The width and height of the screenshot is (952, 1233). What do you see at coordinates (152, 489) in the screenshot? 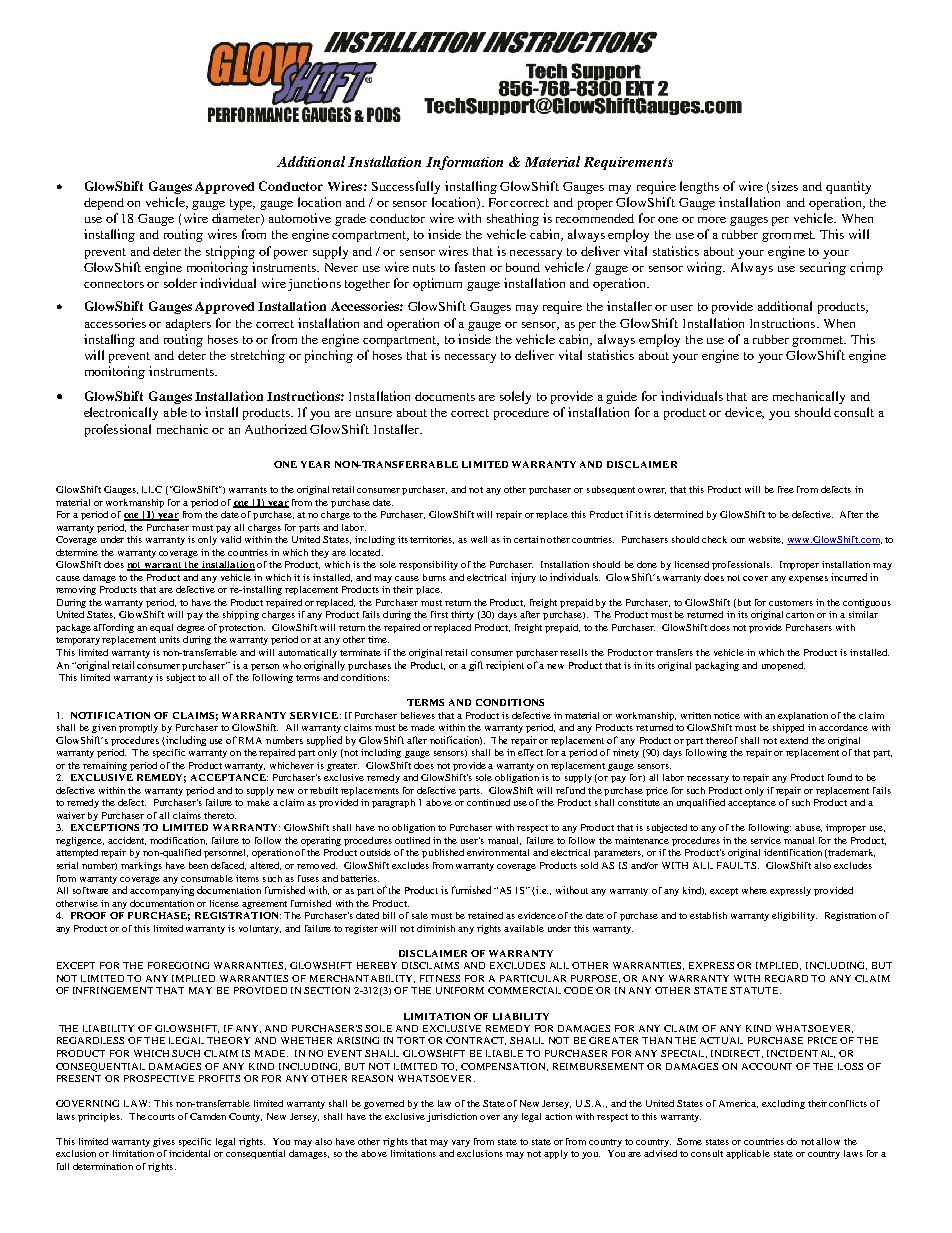
I see `LLC` at bounding box center [152, 489].
